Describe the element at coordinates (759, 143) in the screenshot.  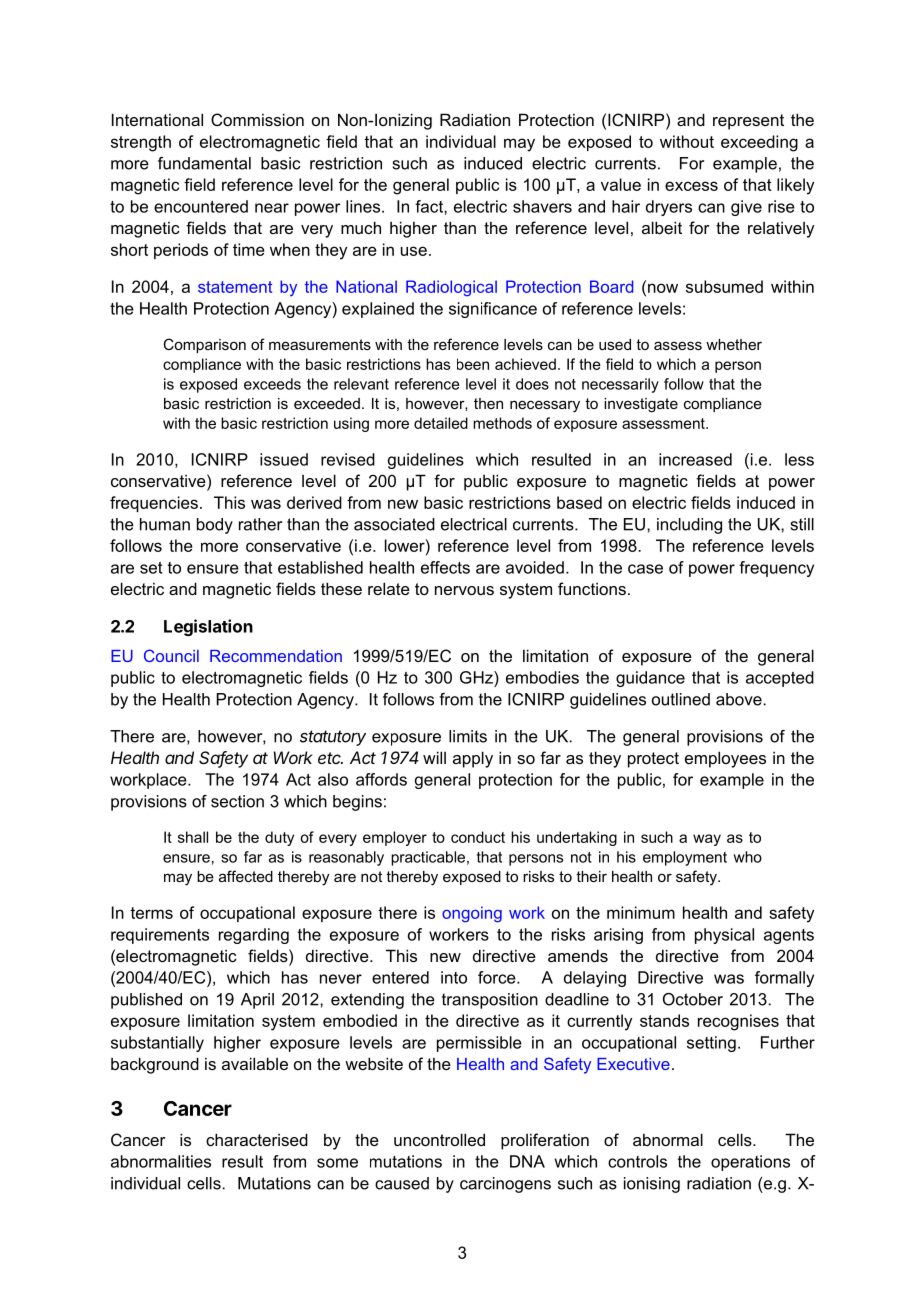
I see `exceeding` at that location.
